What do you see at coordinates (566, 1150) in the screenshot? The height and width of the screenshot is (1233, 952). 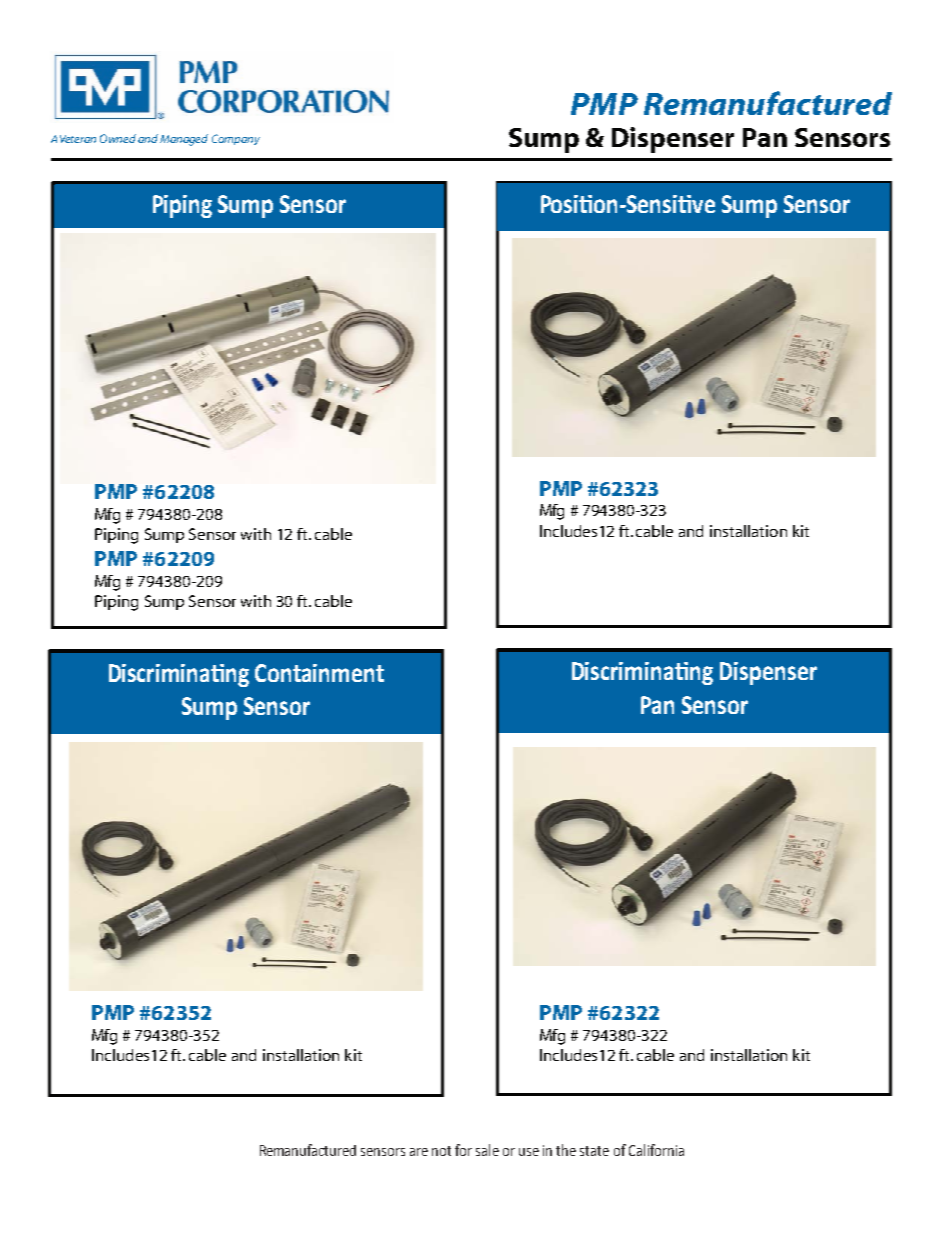 I see `the` at bounding box center [566, 1150].
